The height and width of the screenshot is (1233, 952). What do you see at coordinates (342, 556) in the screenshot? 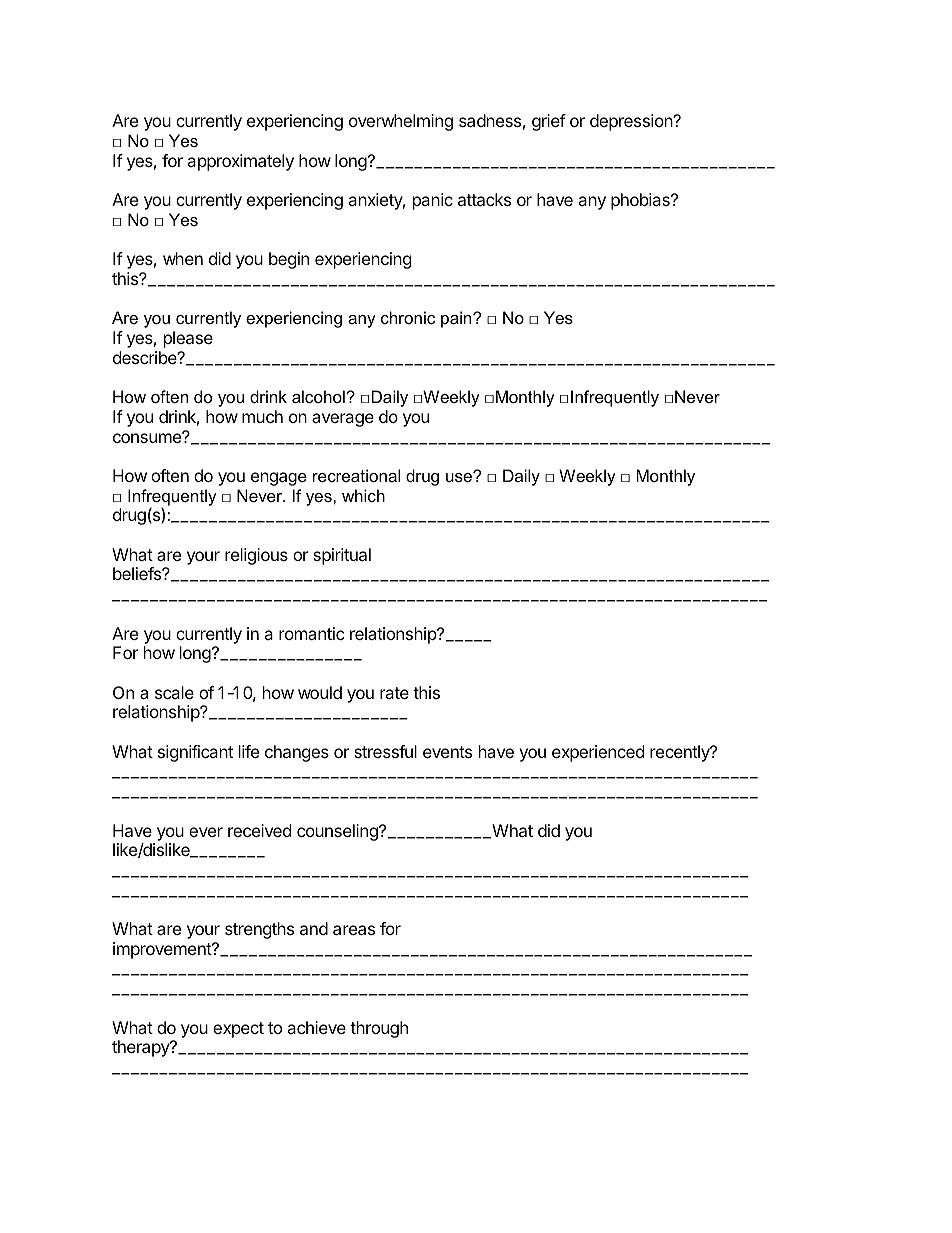
I see `spiritual` at bounding box center [342, 556].
